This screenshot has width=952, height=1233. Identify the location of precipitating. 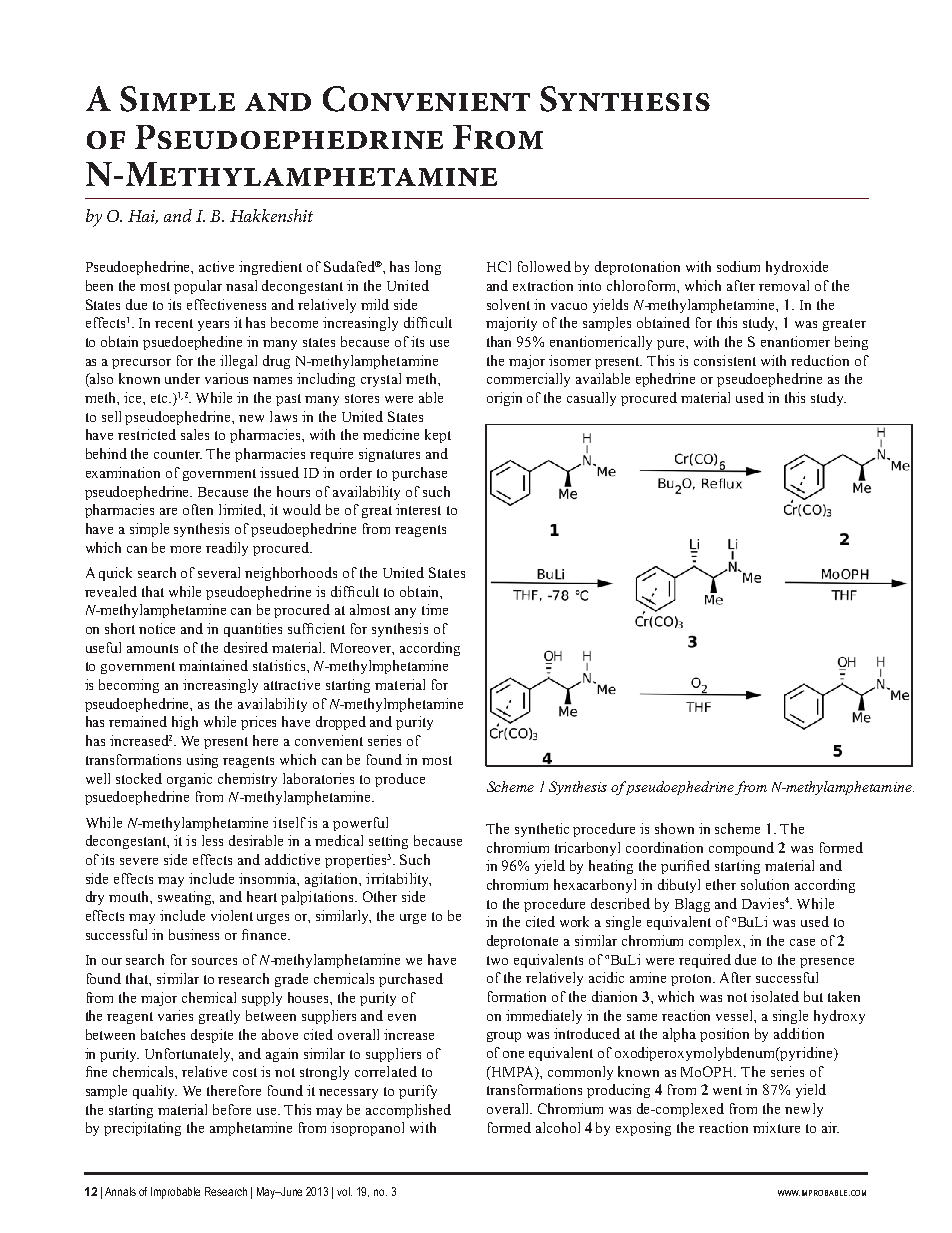
(142, 1129).
